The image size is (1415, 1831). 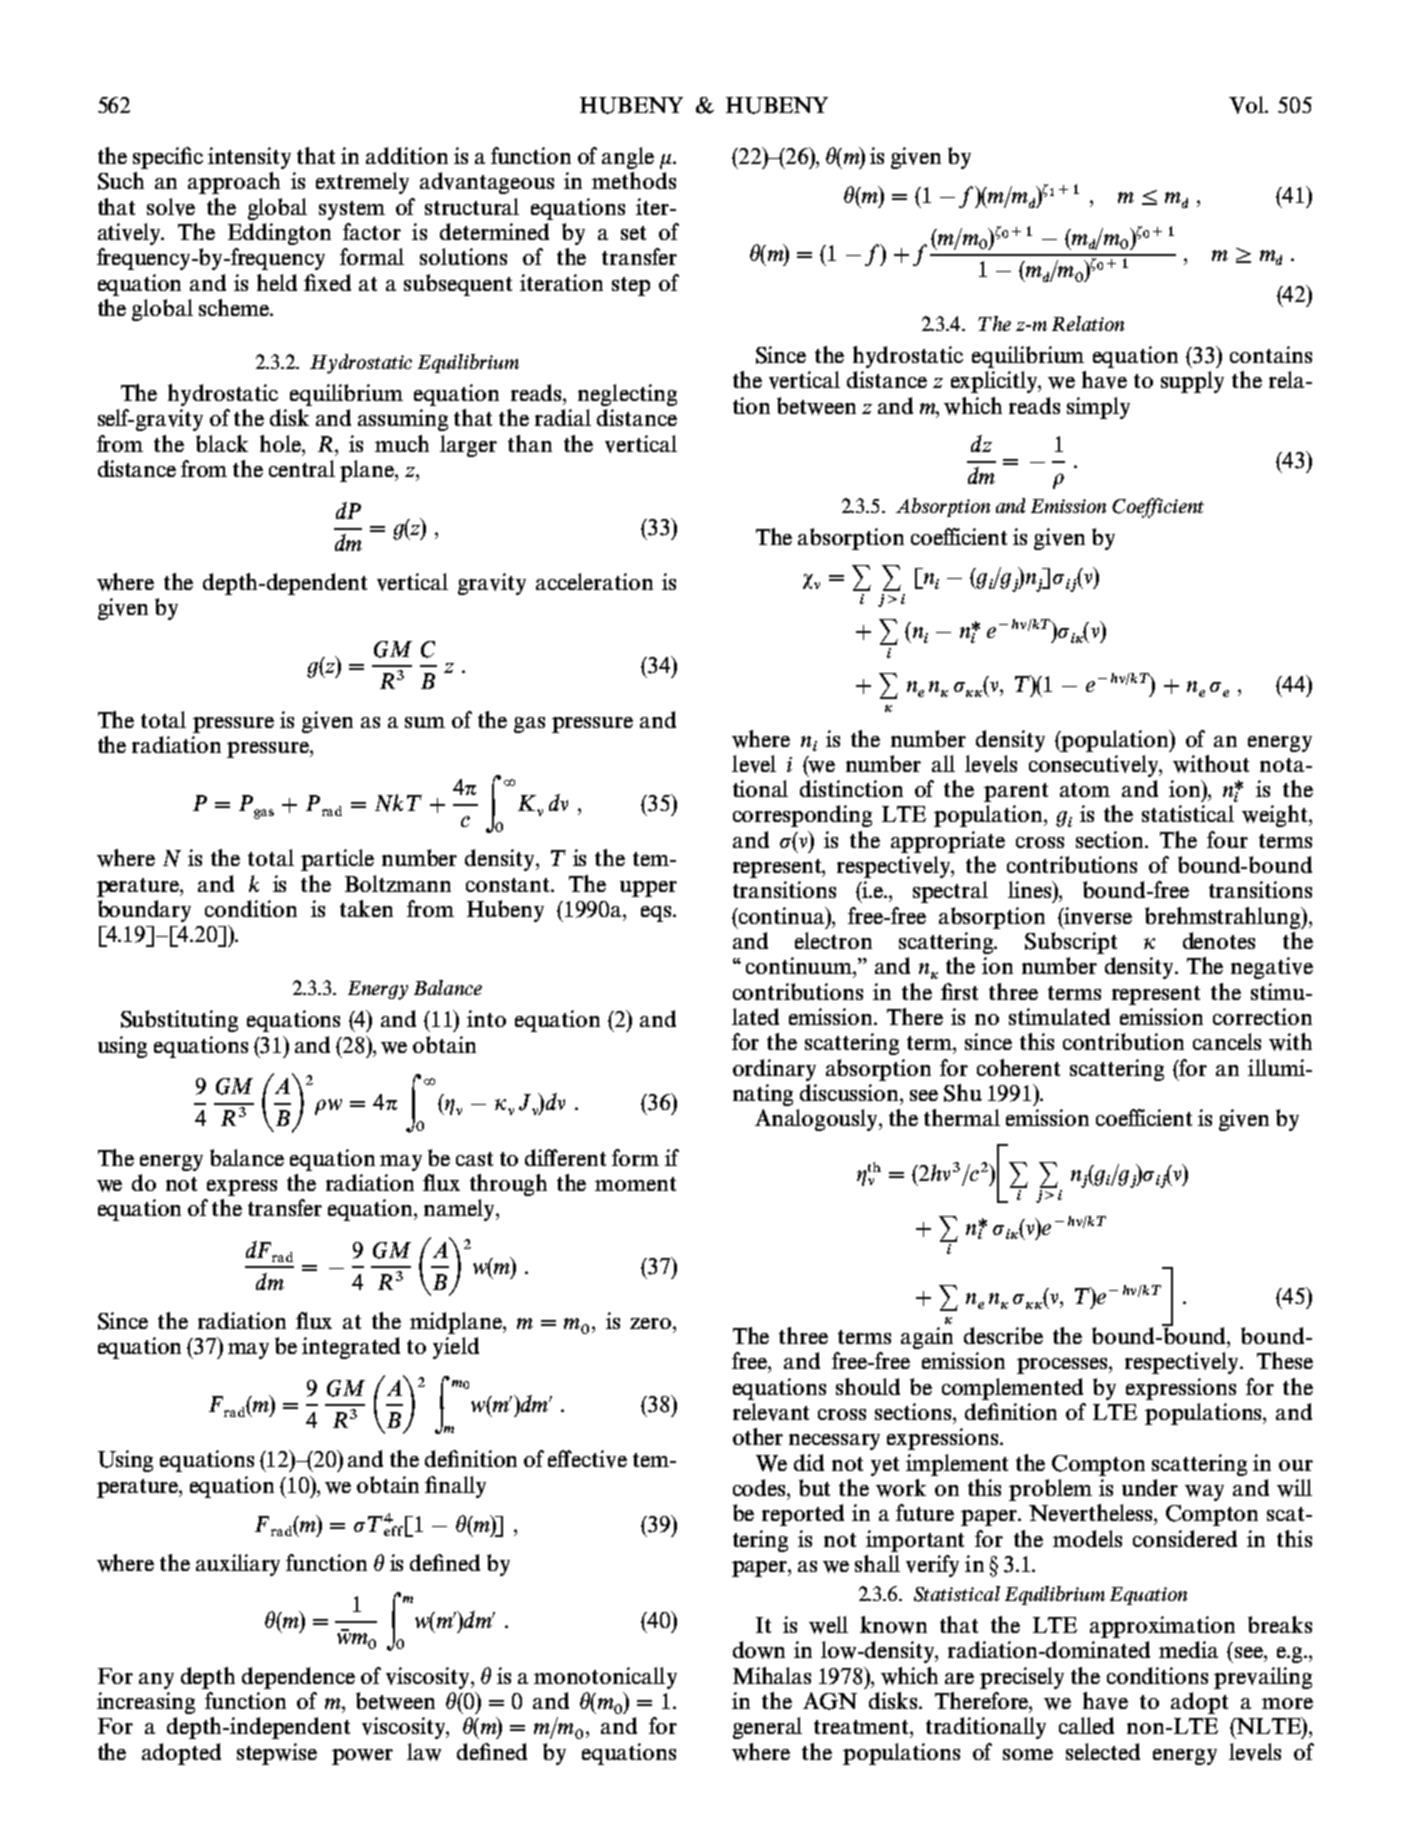 What do you see at coordinates (1097, 916) in the document?
I see `inverse` at bounding box center [1097, 916].
